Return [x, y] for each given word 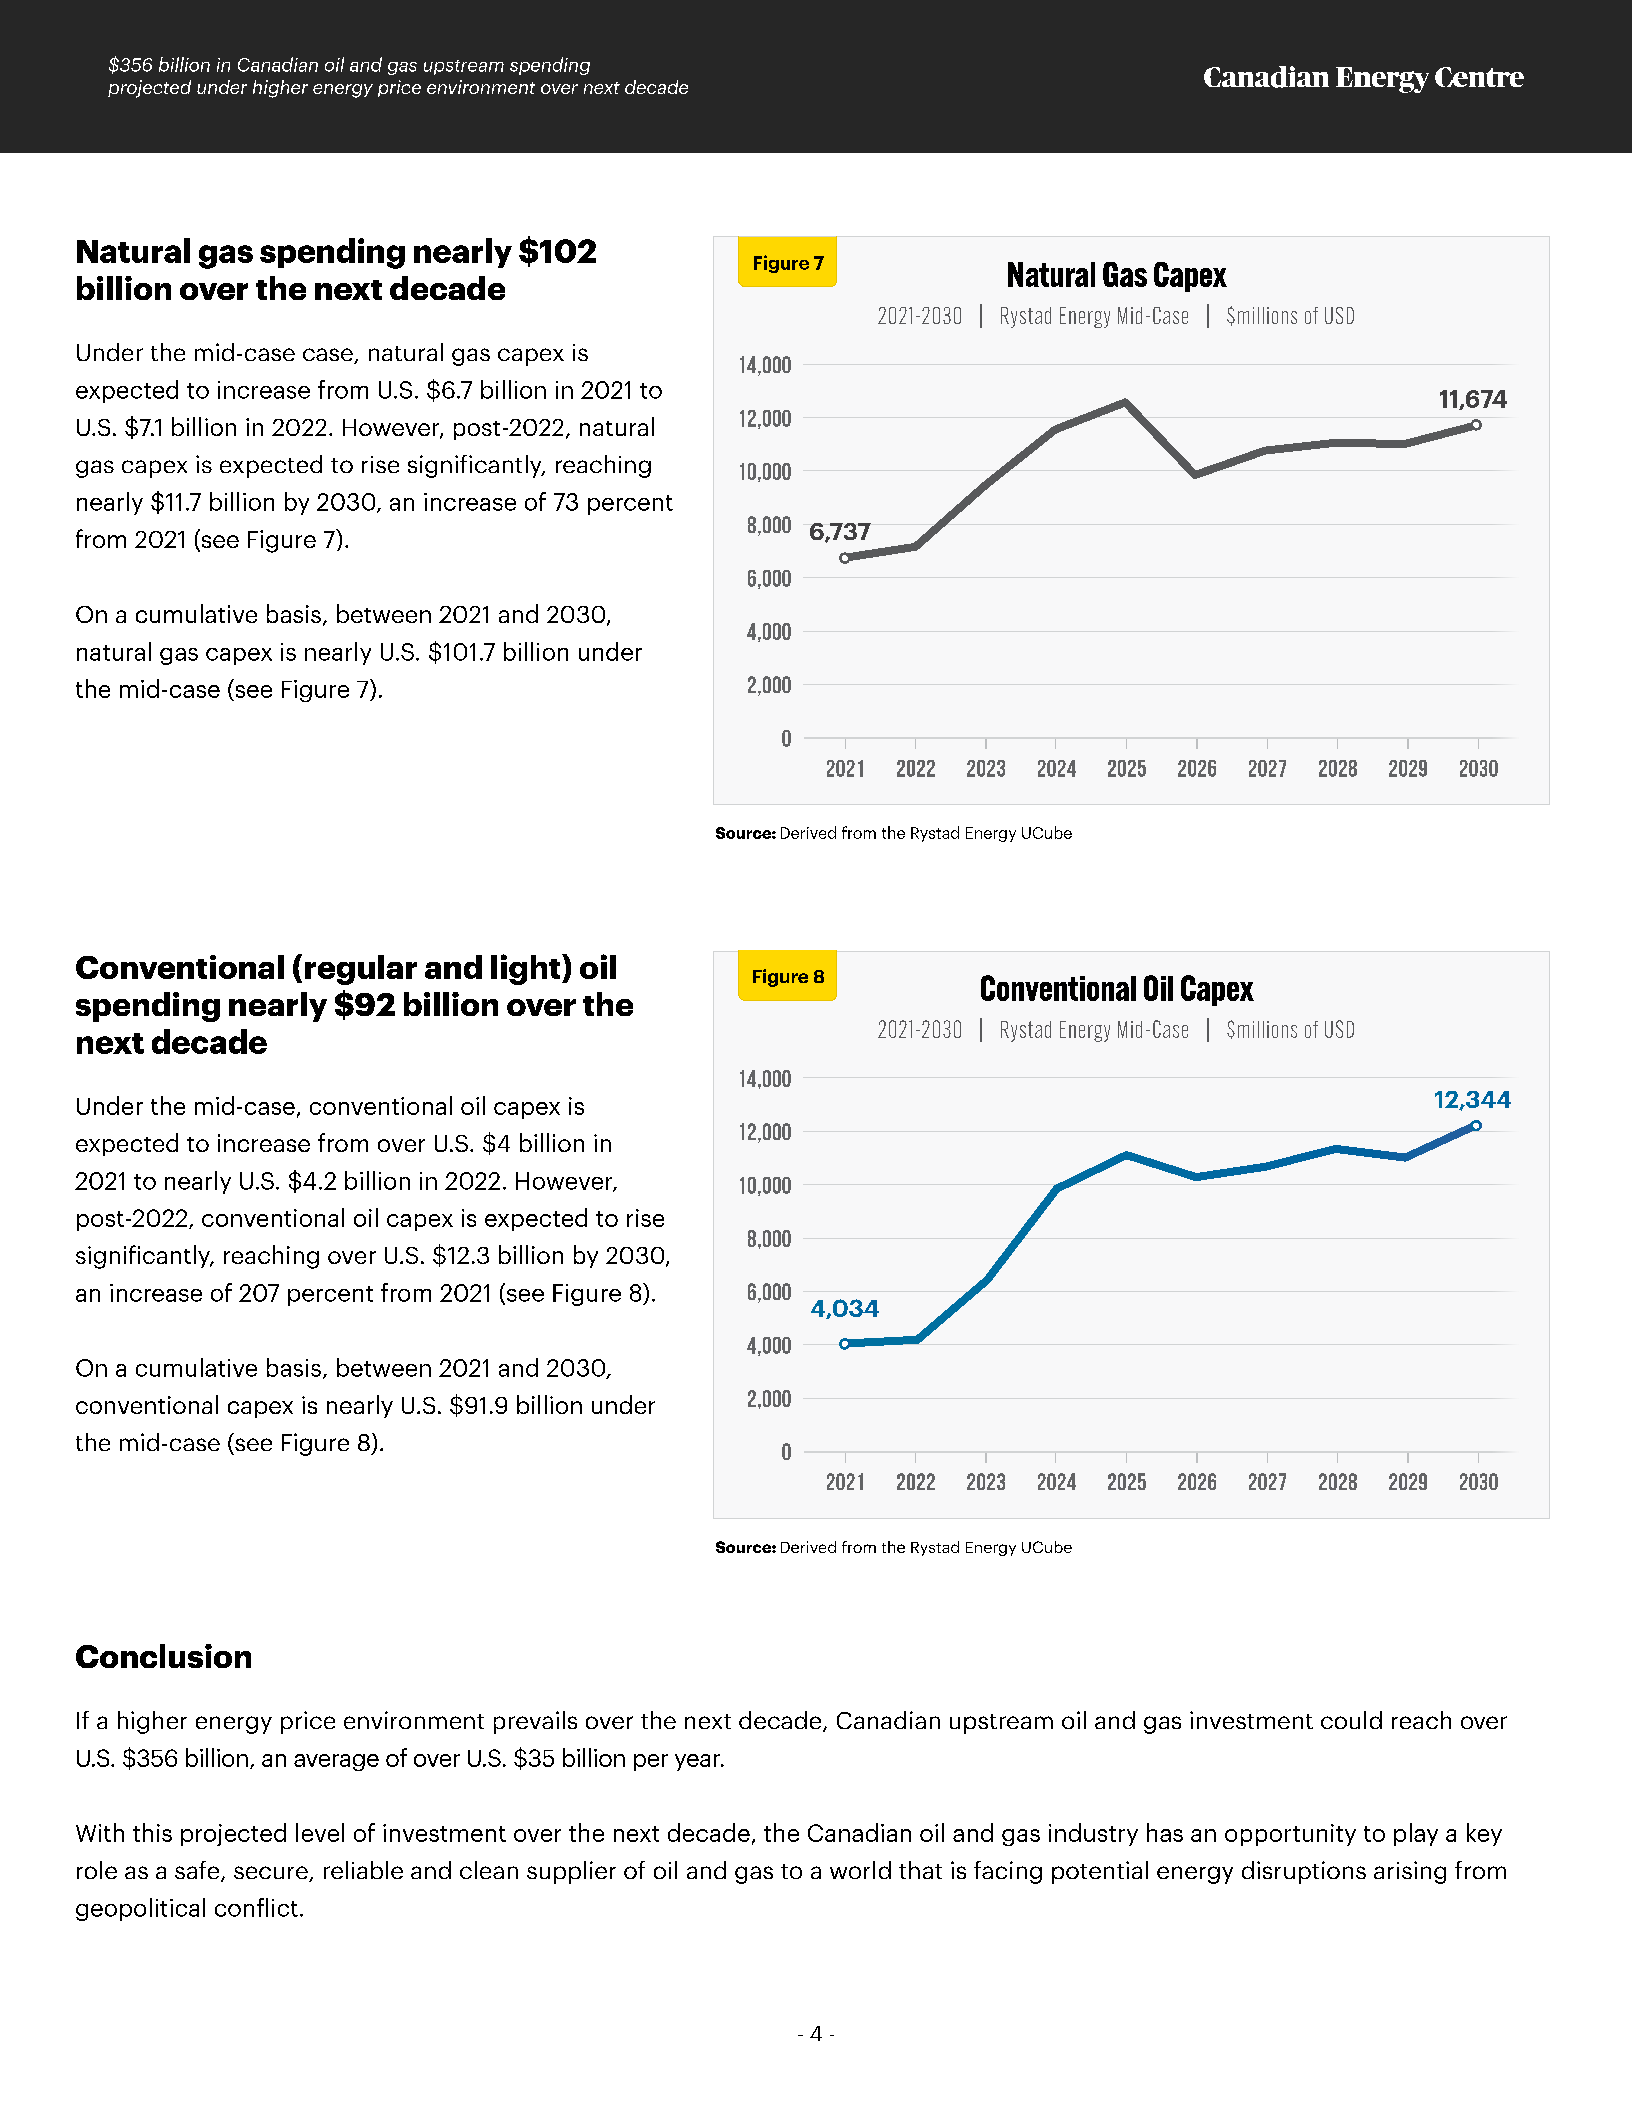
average [336, 1762]
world [860, 1870]
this [152, 1832]
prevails [535, 1722]
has [1165, 1832]
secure [272, 1874]
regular [361, 970]
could [1351, 1720]
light [527, 969]
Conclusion [163, 1656]
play [1416, 1834]
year [698, 1762]
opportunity [1290, 1835]
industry [1093, 1834]
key [1484, 1834]
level [320, 1832]
